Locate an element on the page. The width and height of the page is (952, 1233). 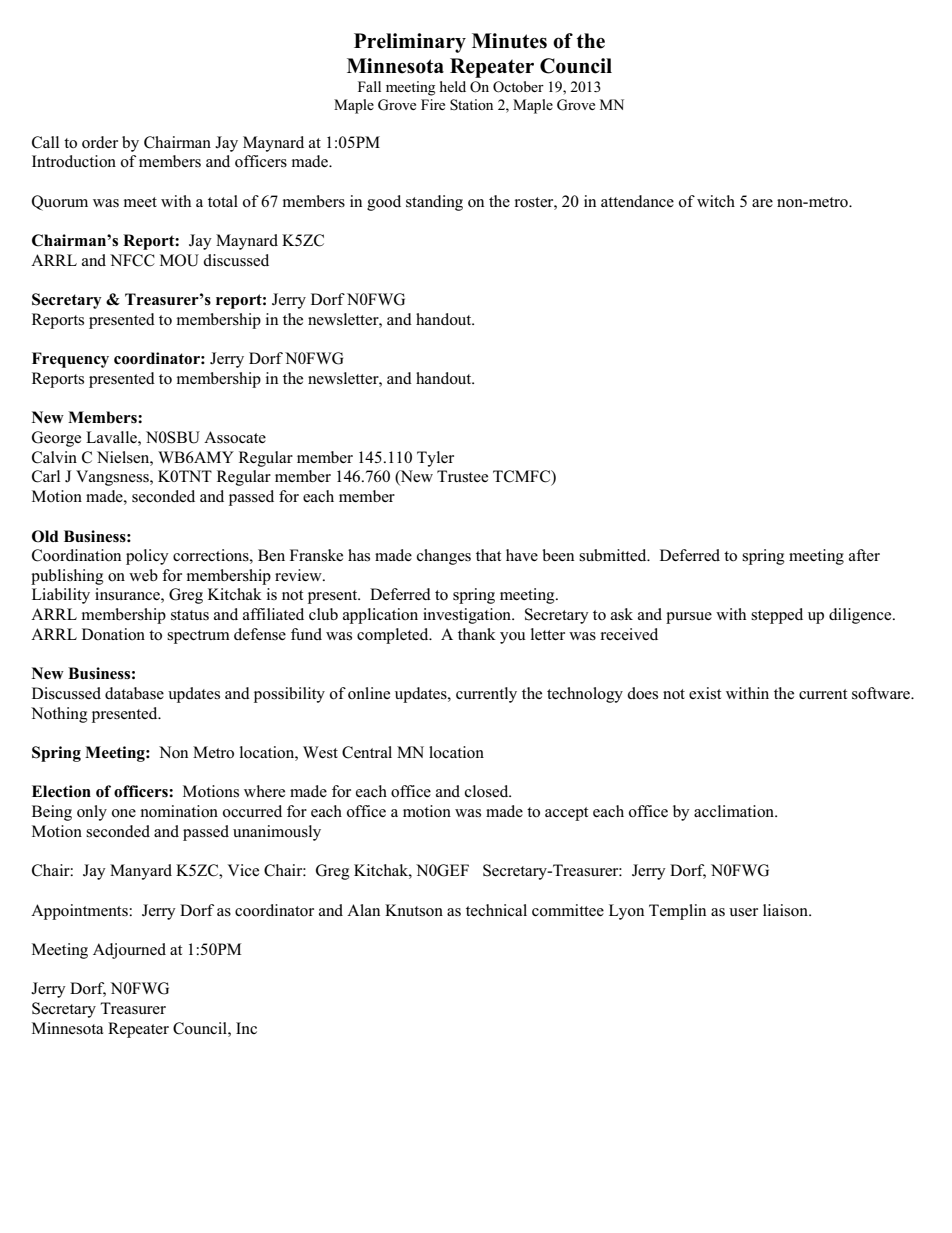
held is located at coordinates (453, 86).
